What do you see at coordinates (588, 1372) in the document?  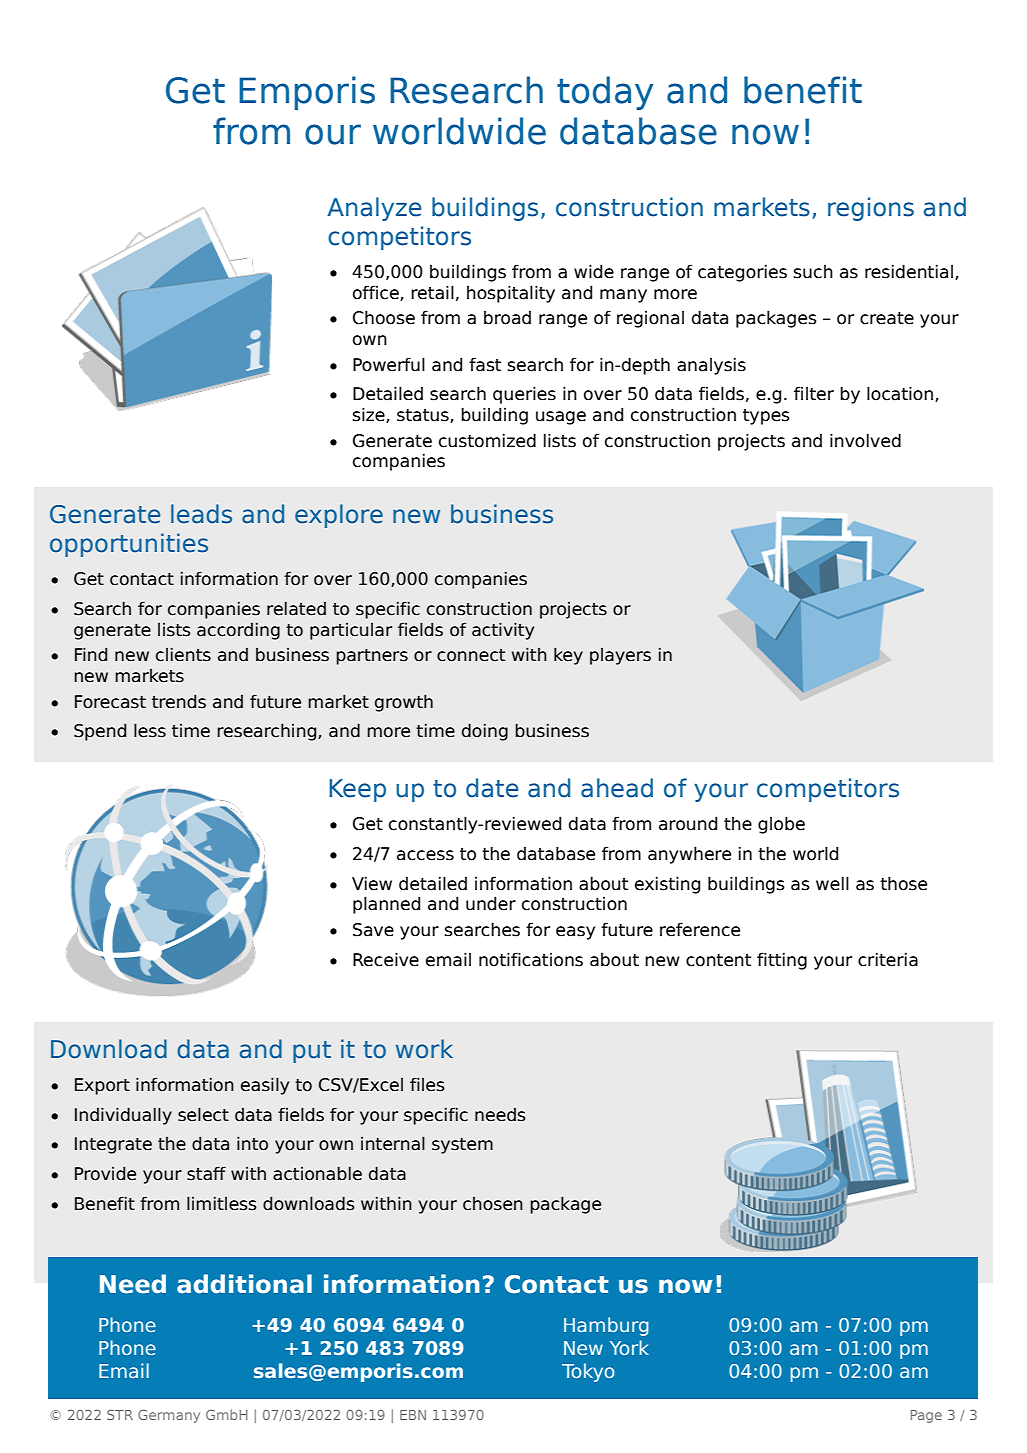 I see `Tokyo` at bounding box center [588, 1372].
